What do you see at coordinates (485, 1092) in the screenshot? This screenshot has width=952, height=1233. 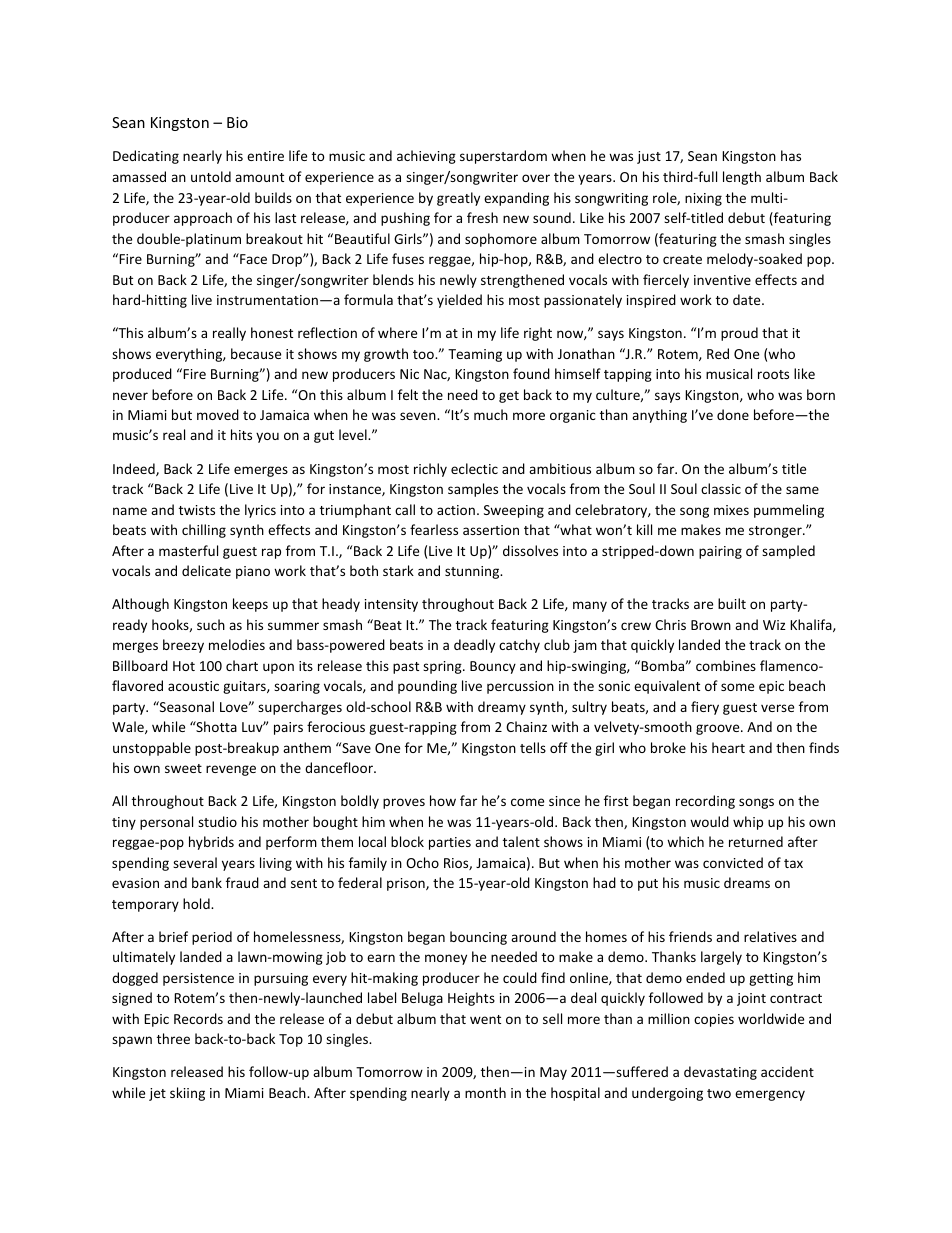 I see `month` at bounding box center [485, 1092].
